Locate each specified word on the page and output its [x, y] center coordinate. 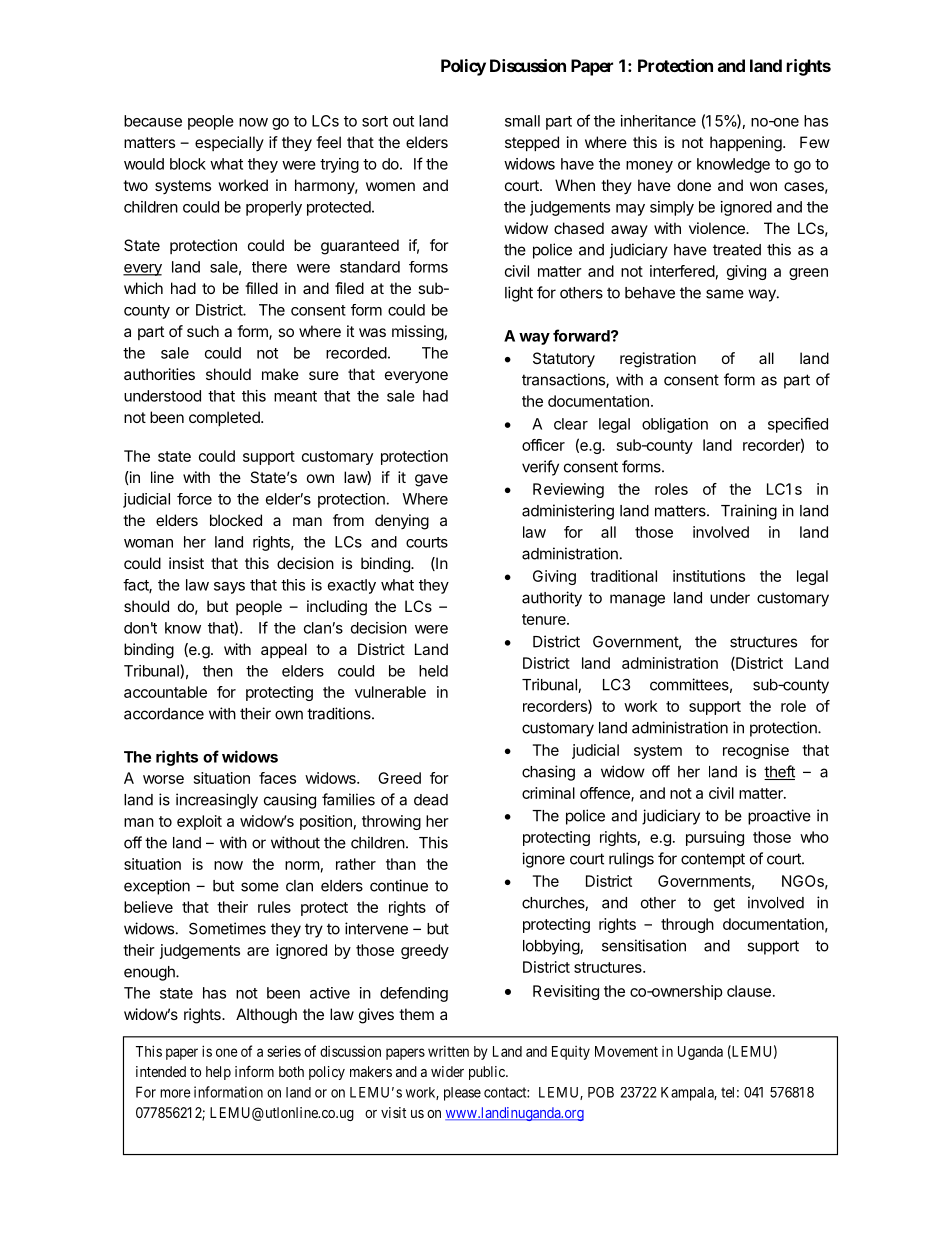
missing [418, 333]
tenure [545, 619]
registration [658, 360]
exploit [199, 822]
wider [447, 1071]
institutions [709, 576]
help [218, 1073]
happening [747, 144]
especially [229, 143]
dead [431, 800]
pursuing [715, 838]
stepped [532, 143]
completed [225, 418]
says [229, 588]
